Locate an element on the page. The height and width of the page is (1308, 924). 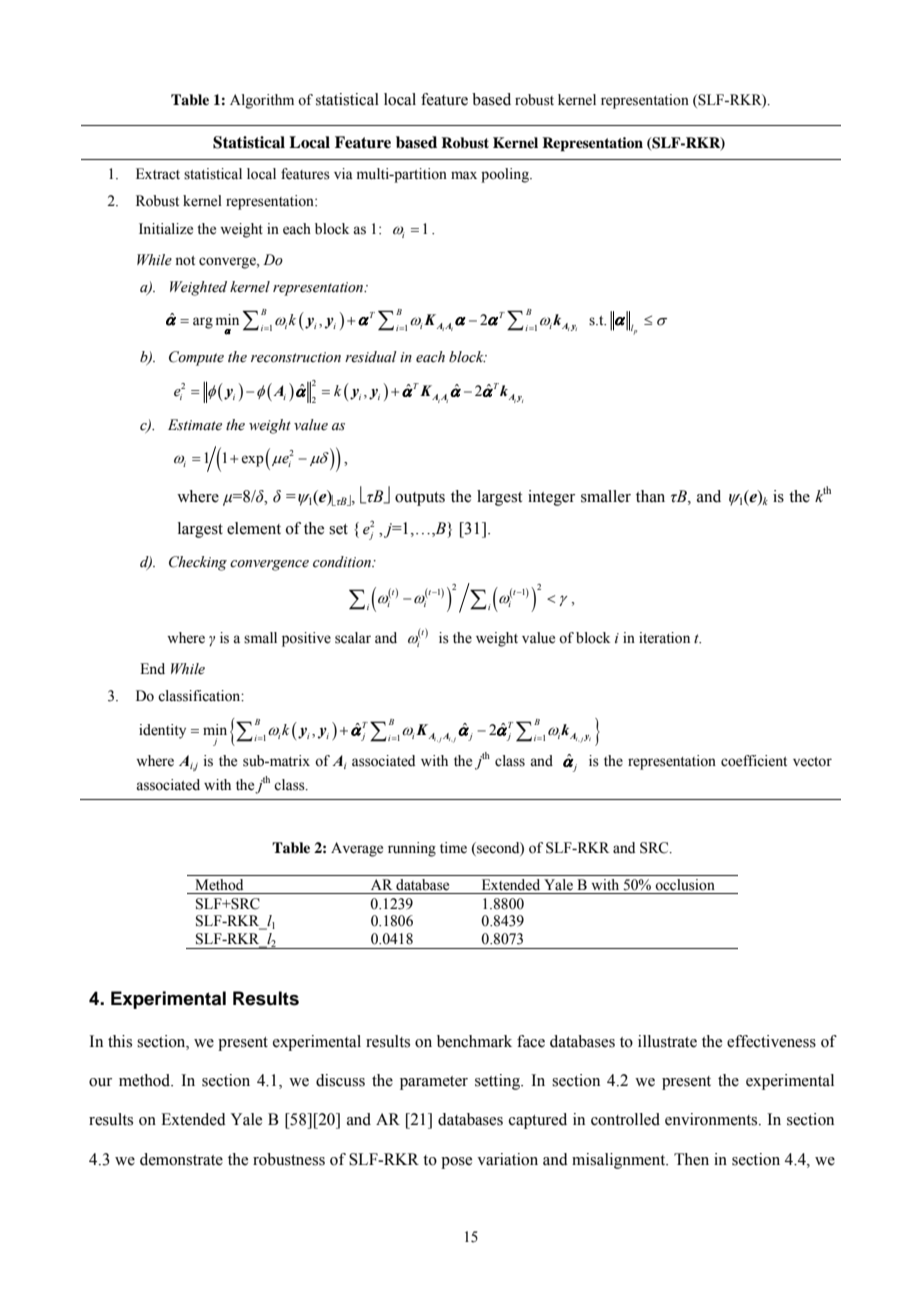
iteration is located at coordinates (664, 638).
